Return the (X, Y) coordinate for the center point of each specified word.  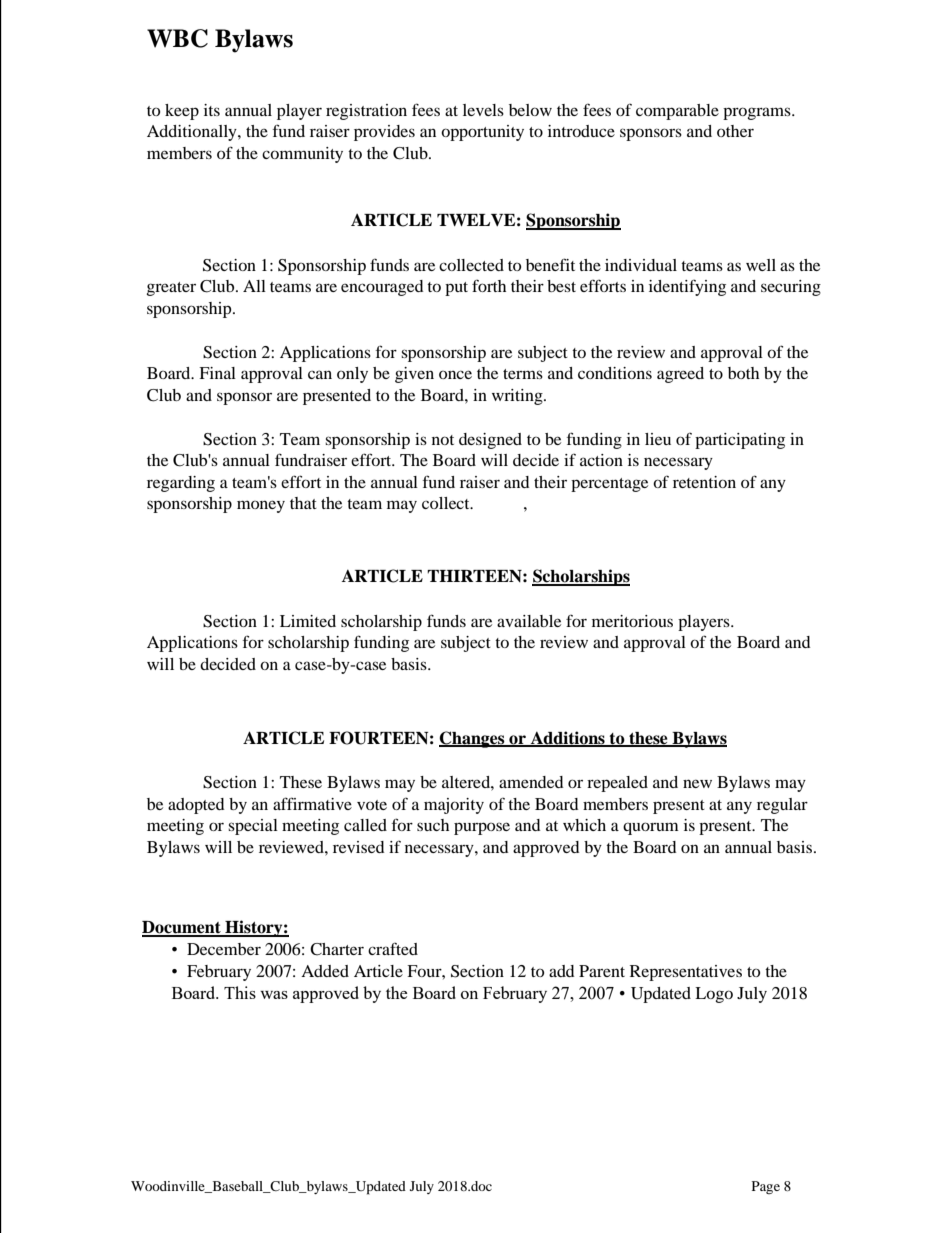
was (274, 995)
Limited (308, 621)
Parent (602, 971)
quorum (651, 828)
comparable (677, 112)
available (529, 621)
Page (766, 1187)
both (743, 373)
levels (483, 110)
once (455, 374)
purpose (482, 828)
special (253, 827)
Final (217, 373)
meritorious (632, 621)
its (212, 110)
